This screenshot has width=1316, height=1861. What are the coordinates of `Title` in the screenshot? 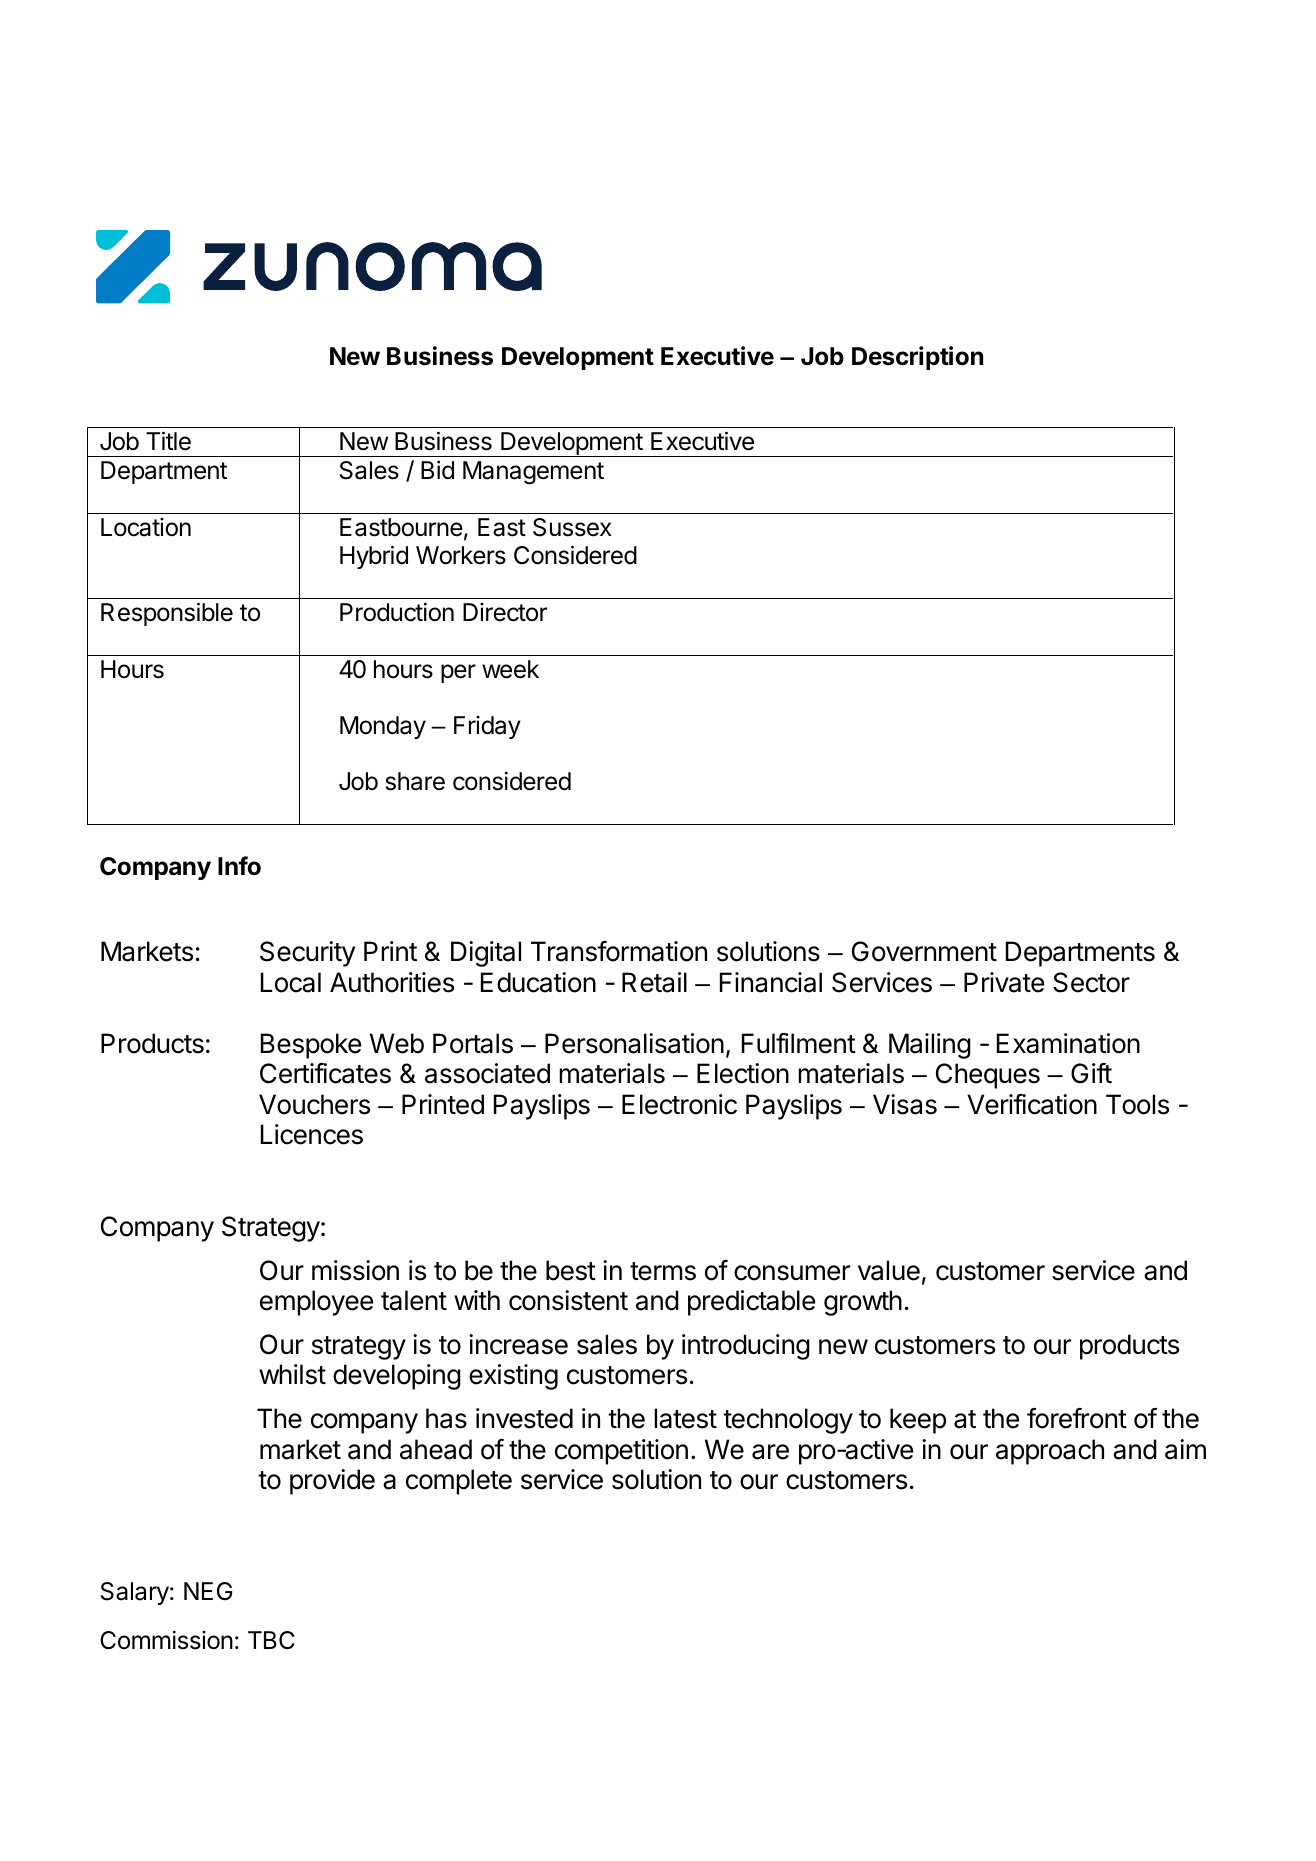 It's located at (168, 441).
